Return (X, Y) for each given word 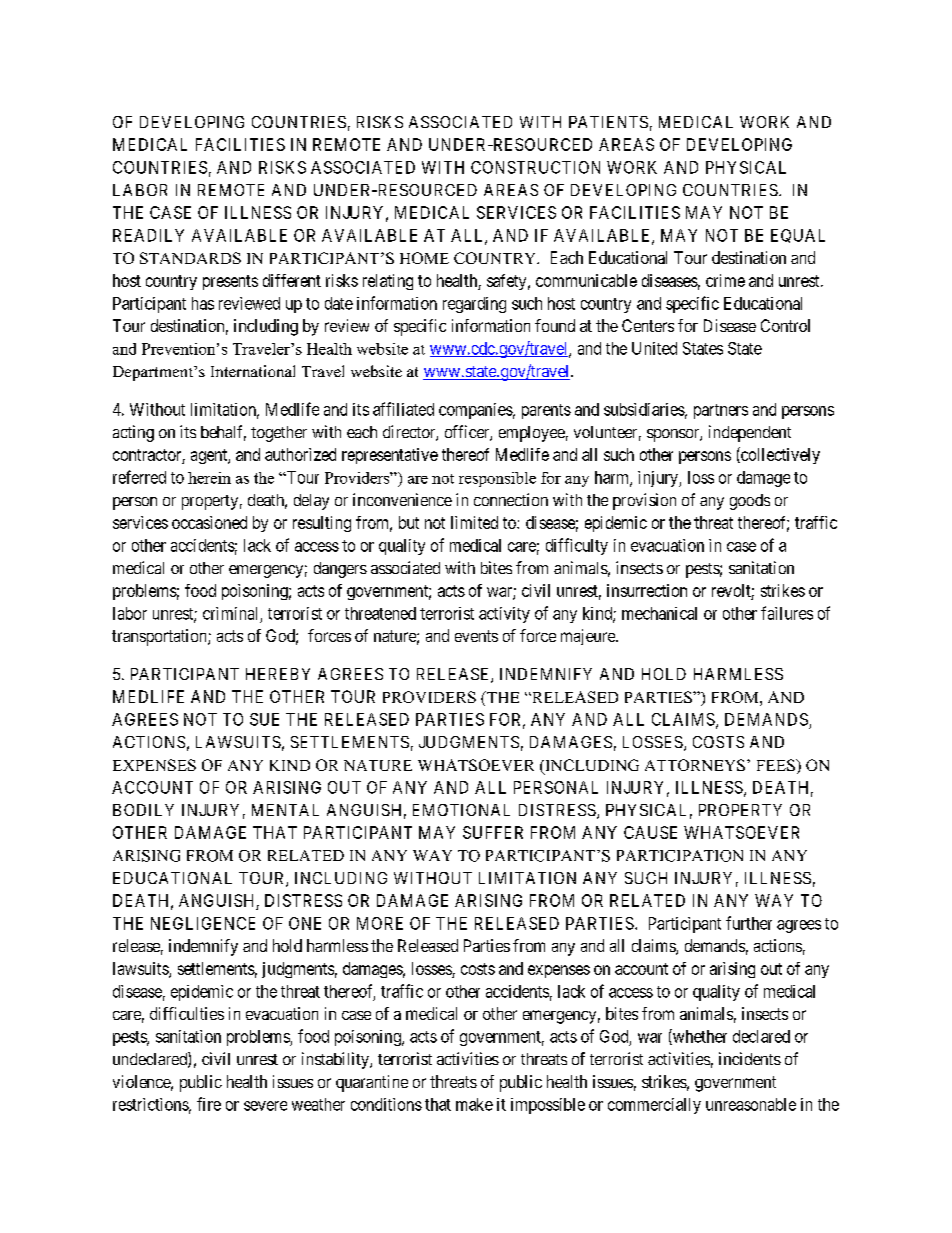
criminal (230, 613)
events (476, 636)
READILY (148, 235)
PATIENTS (608, 122)
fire (209, 1104)
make (474, 1104)
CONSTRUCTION (535, 167)
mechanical (659, 613)
